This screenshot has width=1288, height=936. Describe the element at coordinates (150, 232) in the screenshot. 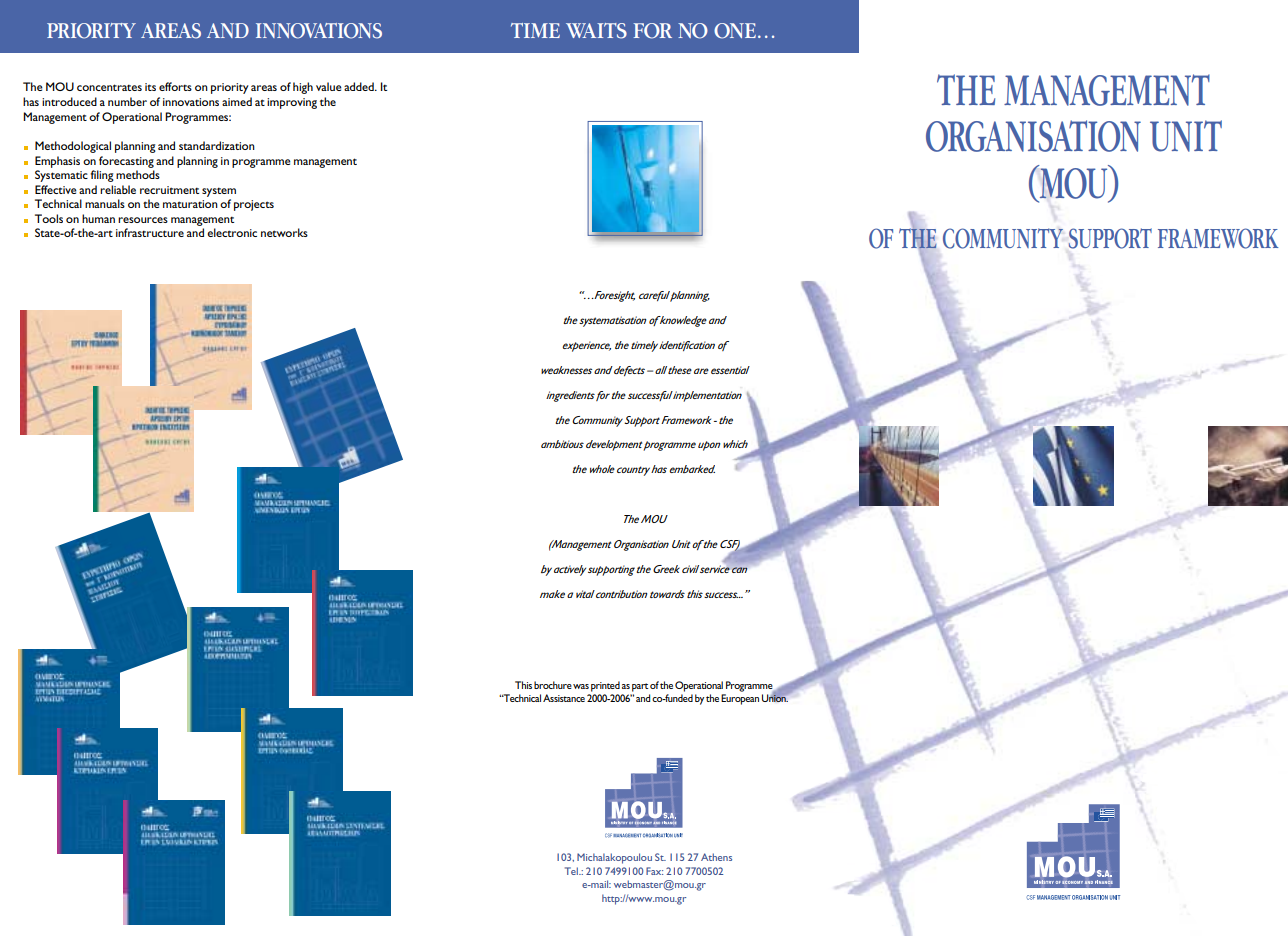

I see `infrastructure` at that location.
